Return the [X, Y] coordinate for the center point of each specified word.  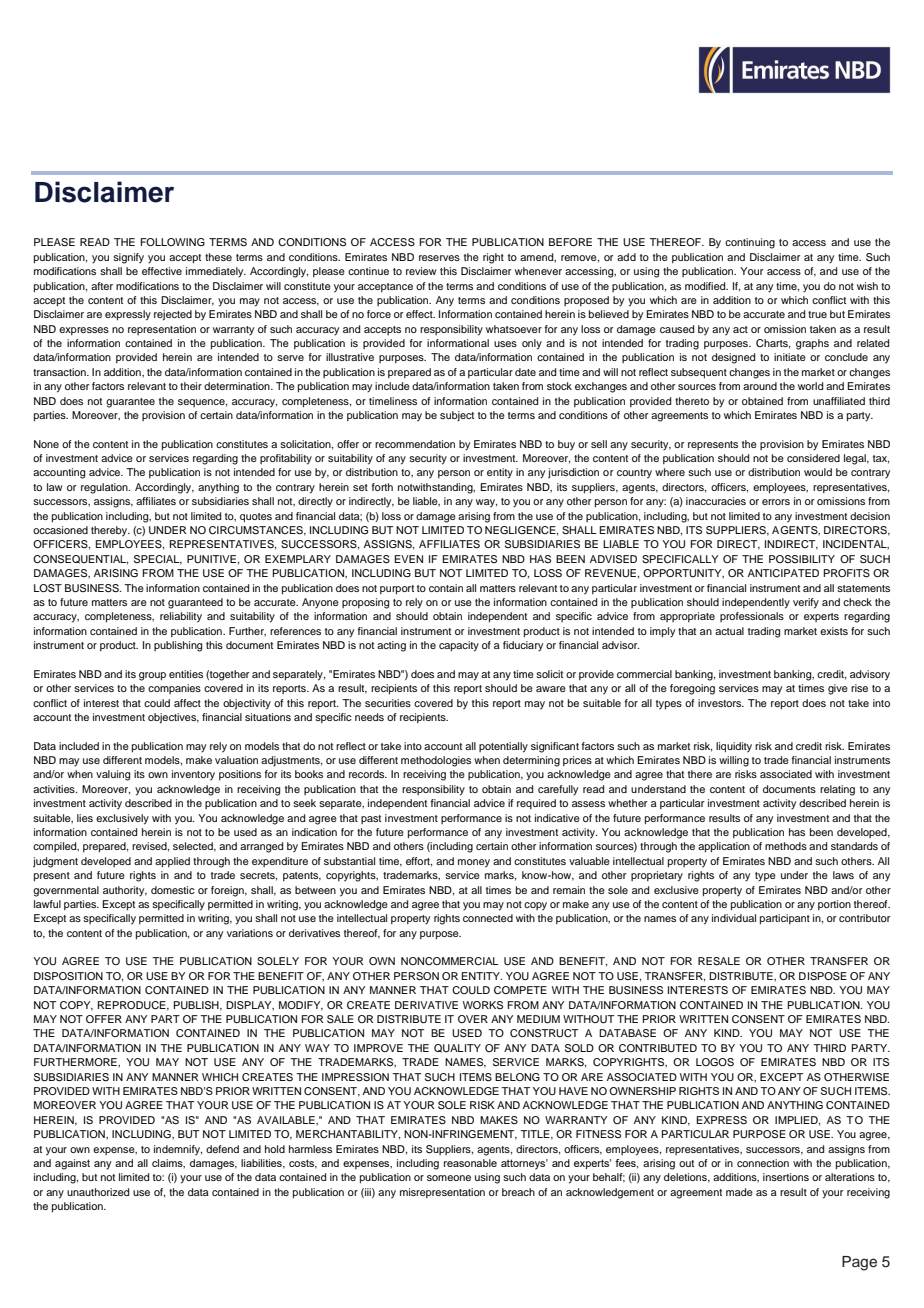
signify [128, 258]
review [421, 271]
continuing [750, 243]
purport [397, 590]
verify [806, 603]
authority [125, 891]
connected [488, 918]
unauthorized [98, 1192]
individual [734, 918]
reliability [181, 617]
